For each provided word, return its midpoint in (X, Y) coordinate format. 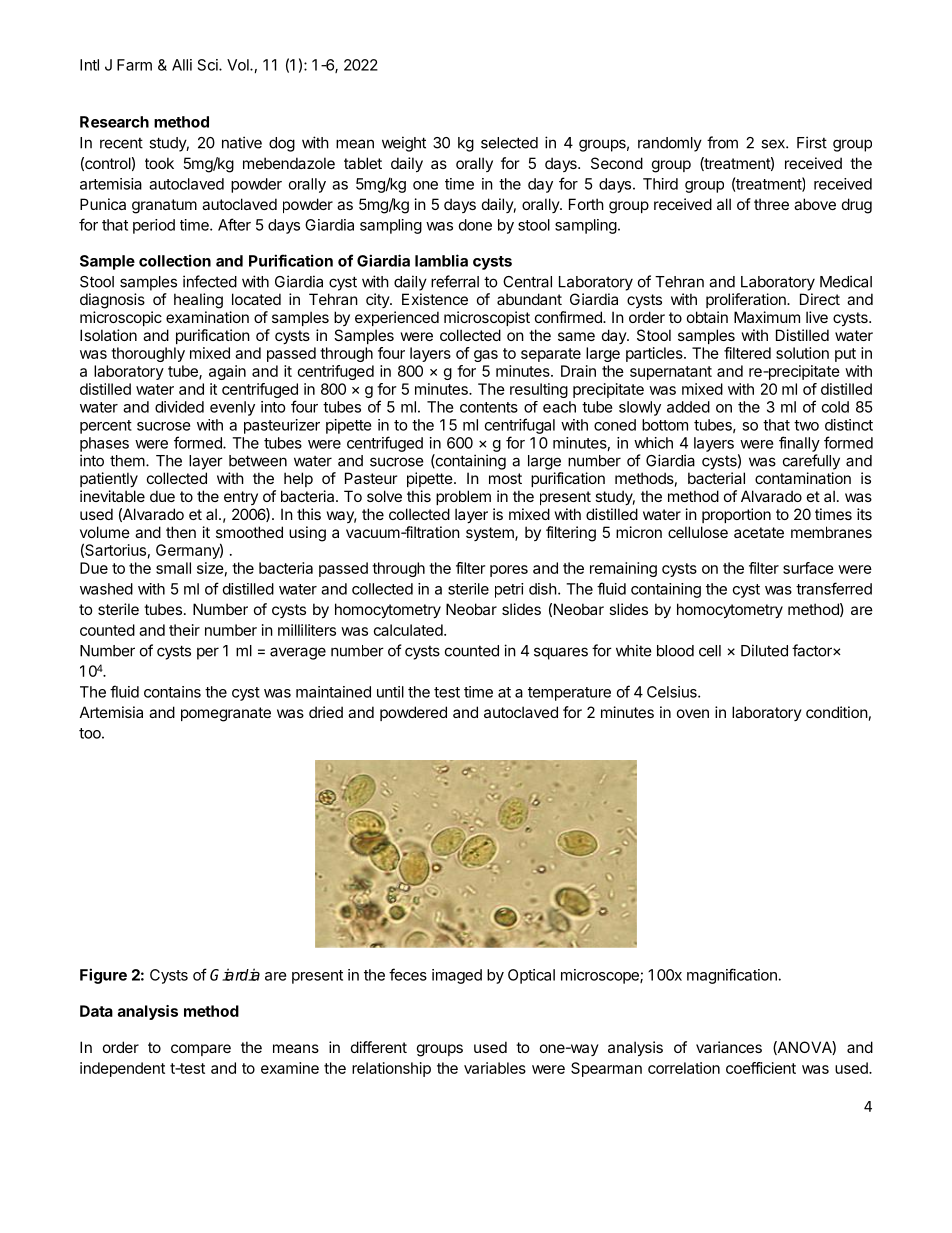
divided (179, 407)
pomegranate (226, 714)
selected (509, 143)
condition (837, 712)
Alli (182, 65)
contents (489, 407)
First (812, 142)
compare (201, 1050)
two (806, 425)
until (390, 692)
